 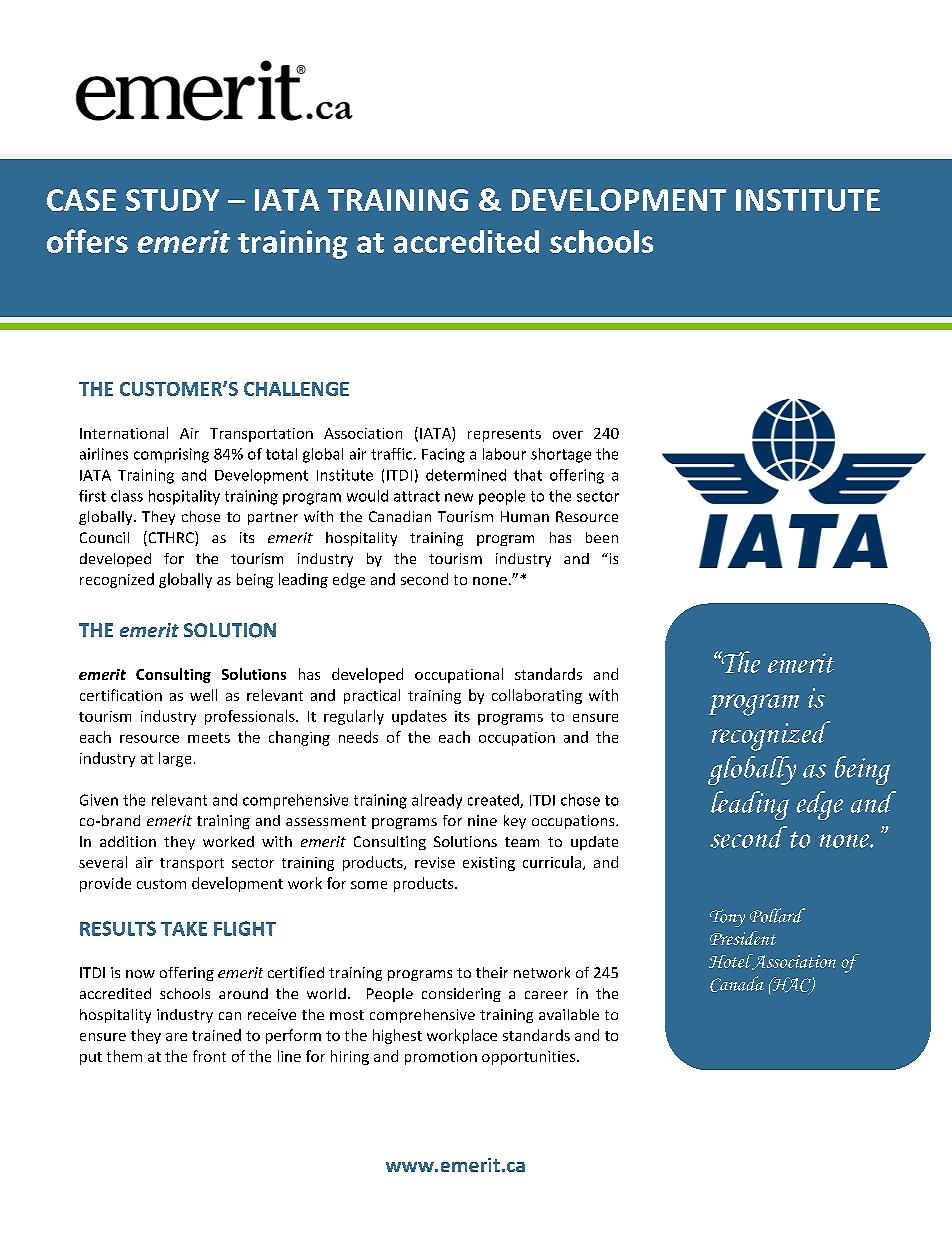 I want to click on trained, so click(x=216, y=1035).
